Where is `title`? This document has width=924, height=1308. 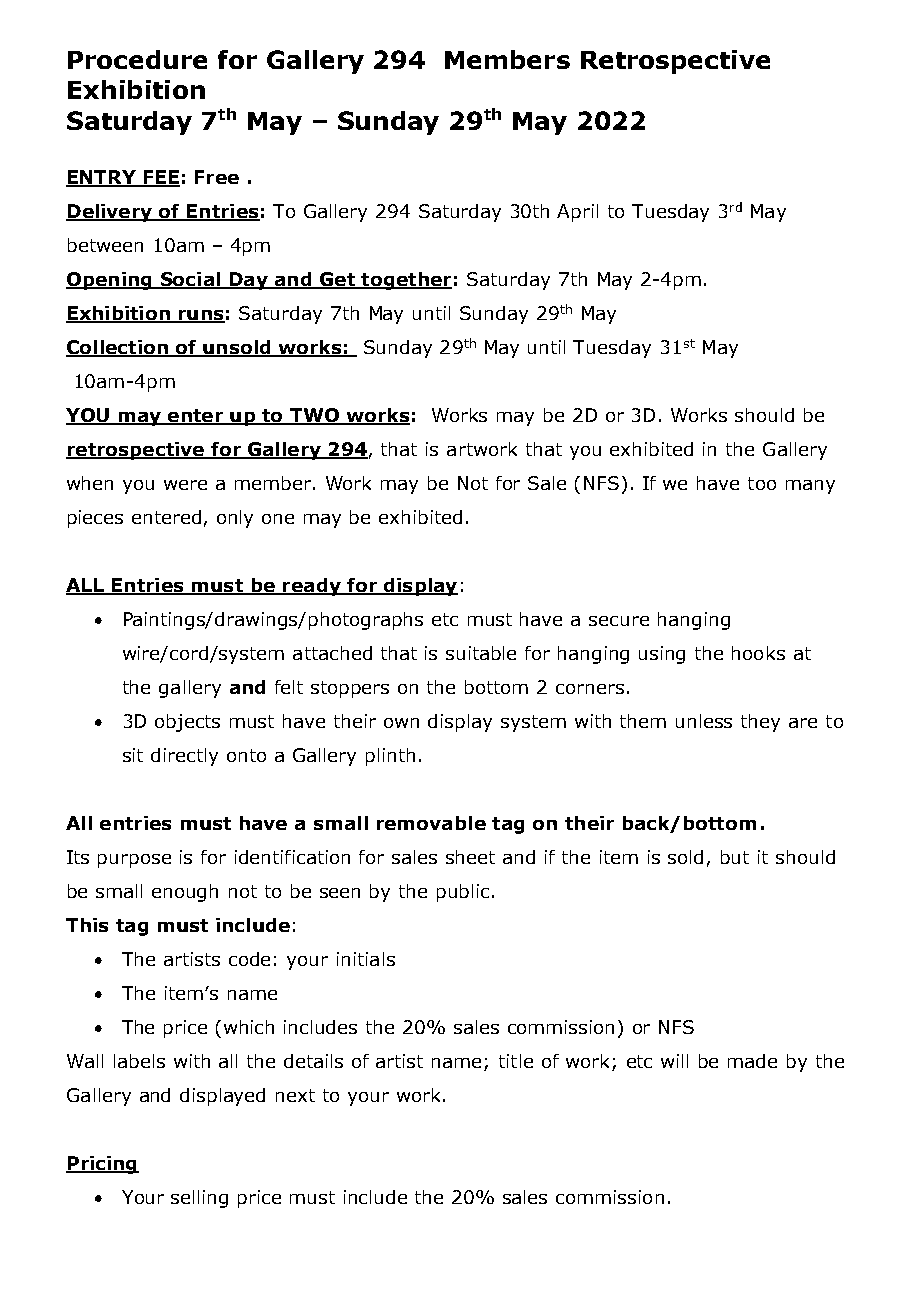 title is located at coordinates (516, 1061).
